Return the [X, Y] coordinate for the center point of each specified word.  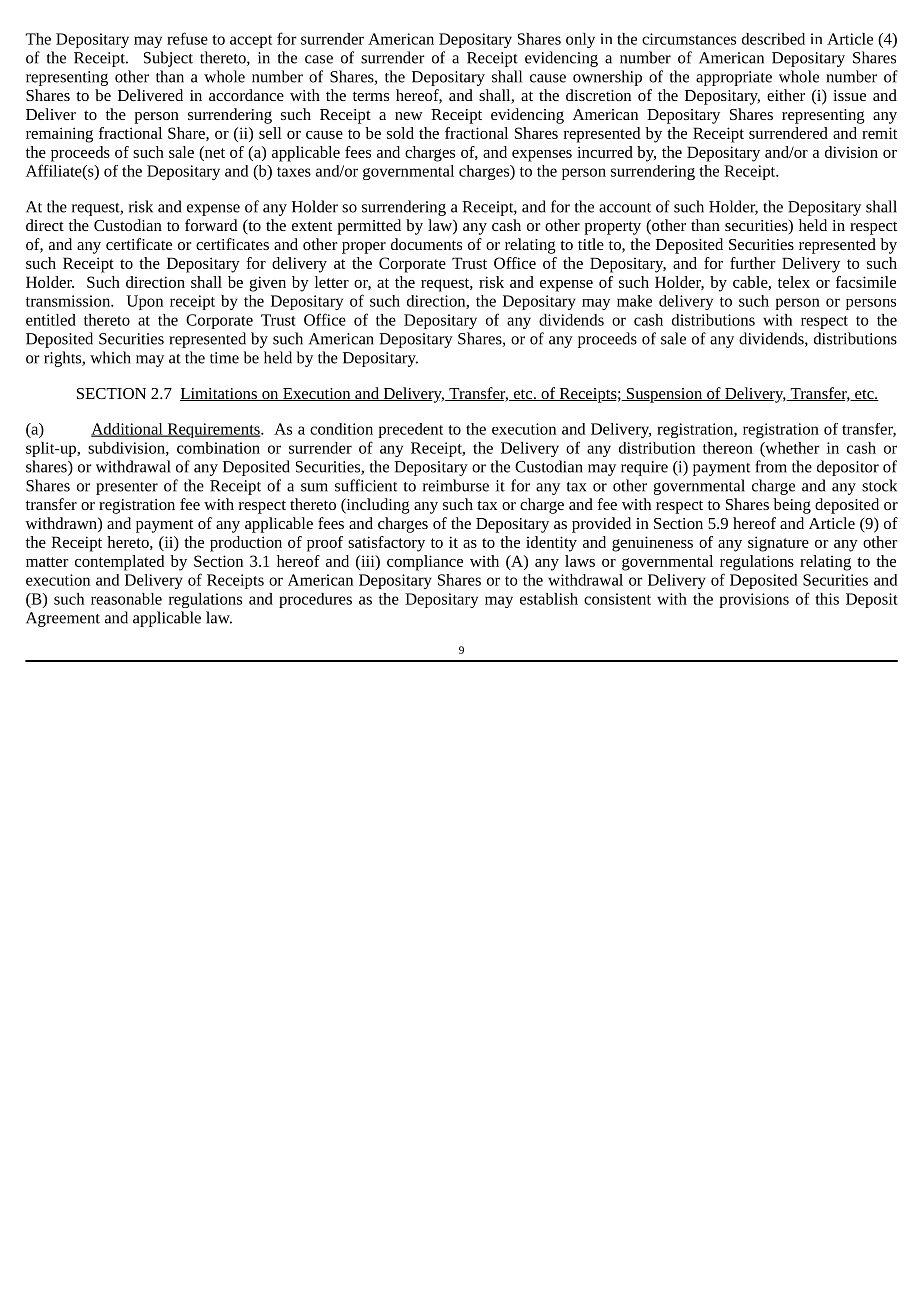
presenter [127, 488]
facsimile [866, 282]
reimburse [456, 485]
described [773, 39]
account [625, 208]
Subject [168, 59]
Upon [145, 302]
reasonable [126, 599]
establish [549, 599]
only [580, 40]
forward [211, 225]
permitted [369, 227]
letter [332, 282]
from [771, 466]
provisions [754, 600]
